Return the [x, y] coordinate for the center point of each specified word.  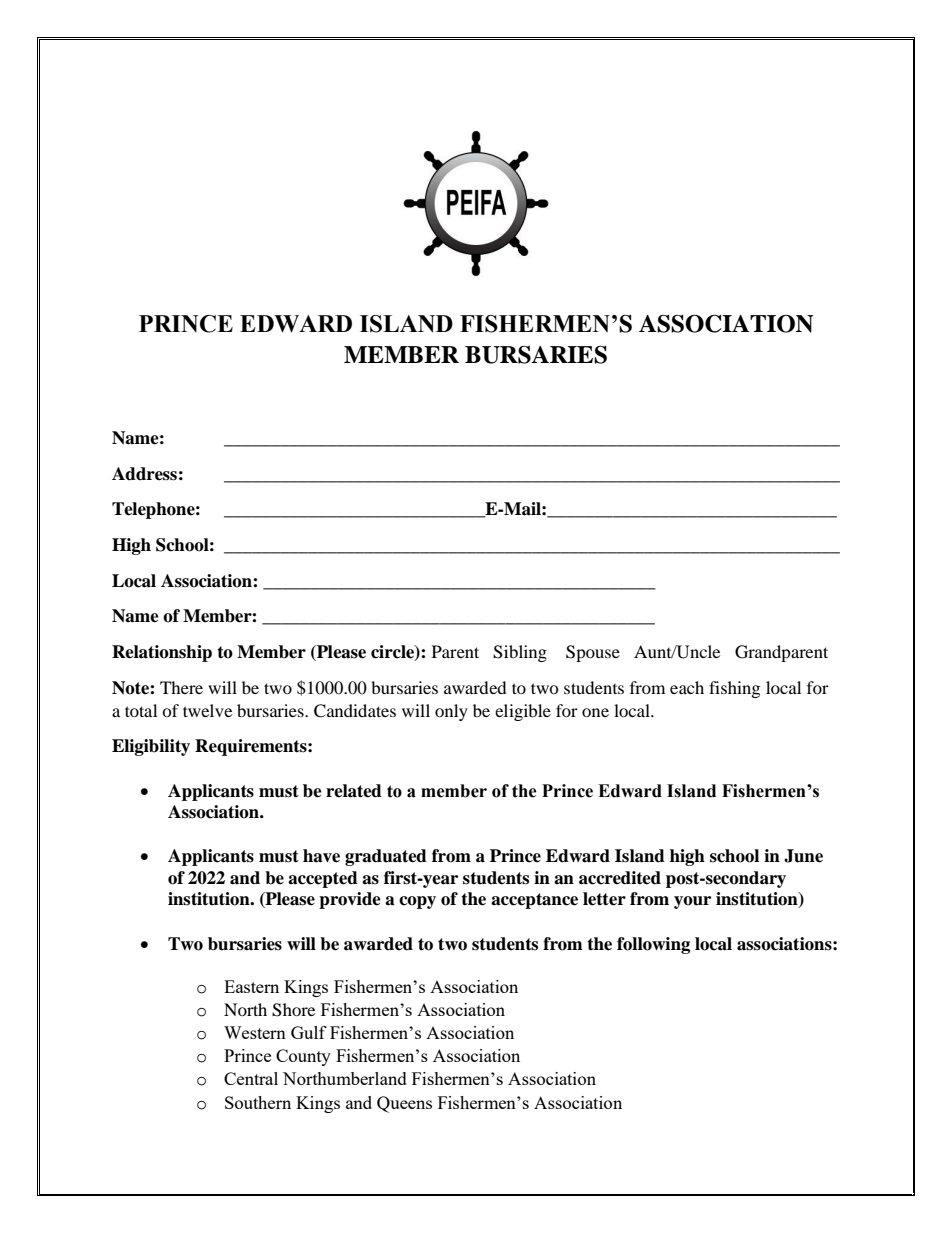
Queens [404, 1104]
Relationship [162, 653]
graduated [386, 857]
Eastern [251, 986]
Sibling [520, 653]
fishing [734, 689]
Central [251, 1078]
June [803, 856]
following [653, 945]
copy [417, 902]
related [354, 791]
